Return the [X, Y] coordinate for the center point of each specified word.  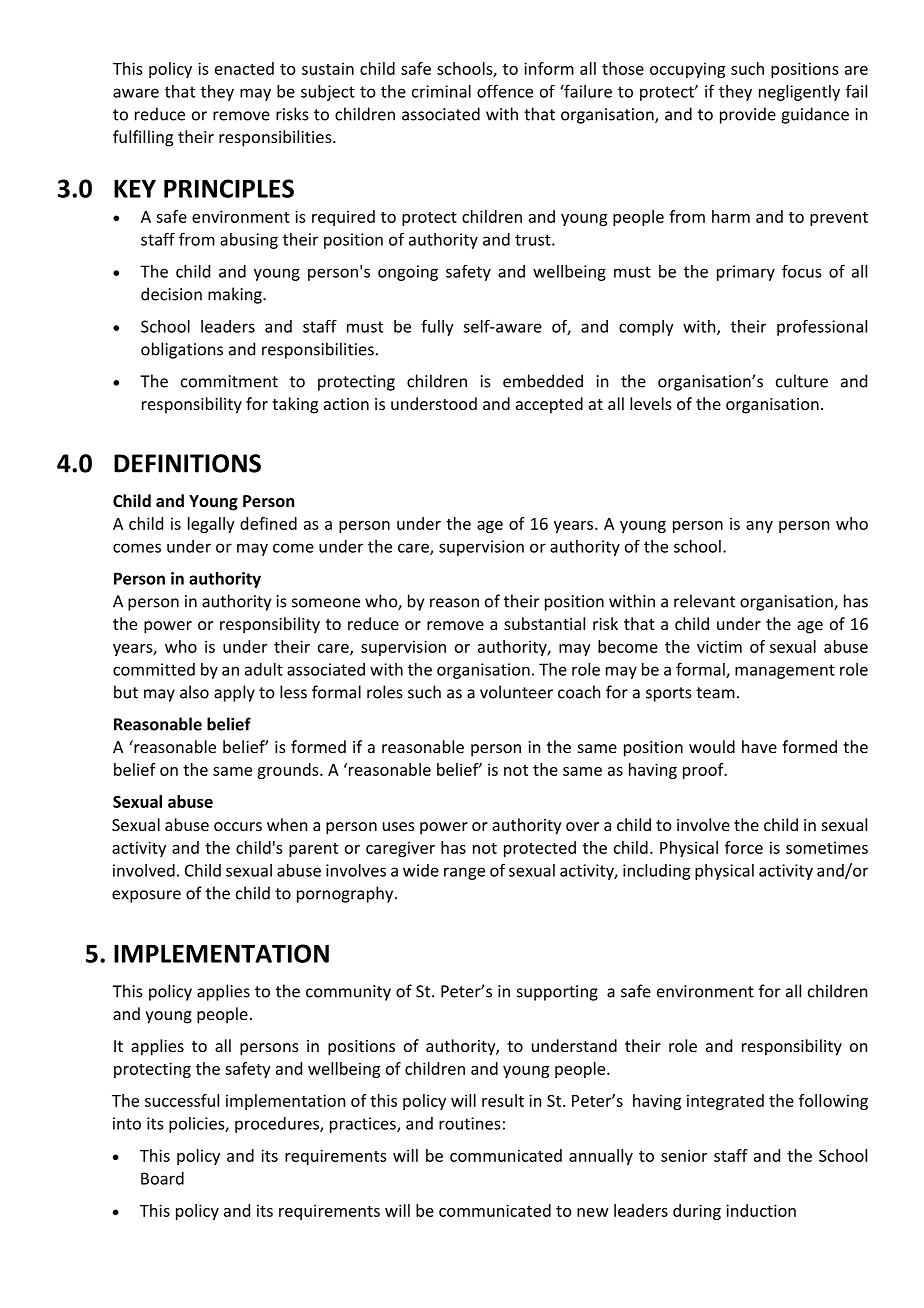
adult [264, 669]
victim [719, 646]
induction [761, 1210]
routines [469, 1123]
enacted [244, 68]
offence [505, 91]
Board [162, 1178]
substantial [544, 623]
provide [748, 115]
